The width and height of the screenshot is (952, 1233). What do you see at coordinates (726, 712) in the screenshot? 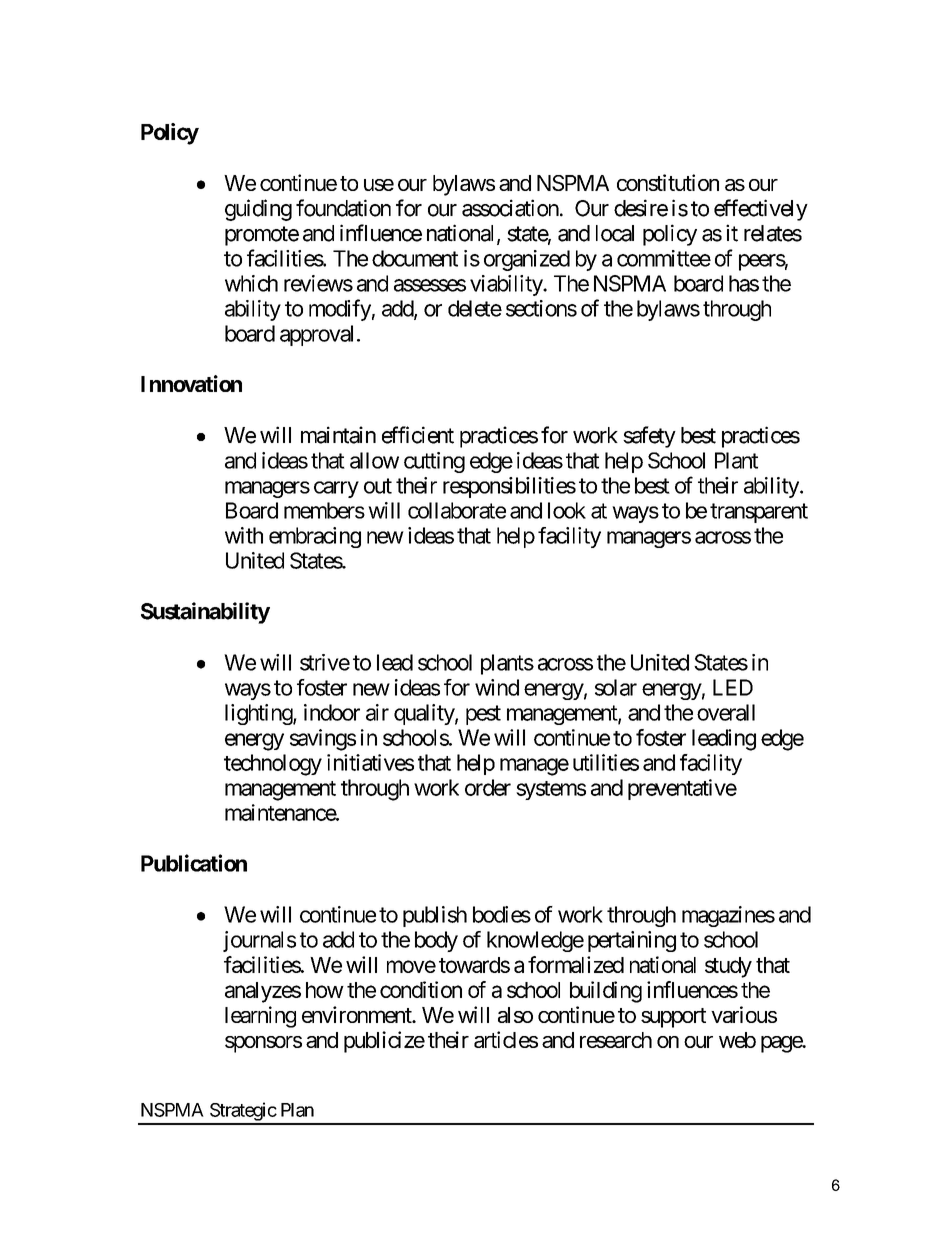
I see `overall` at bounding box center [726, 712].
